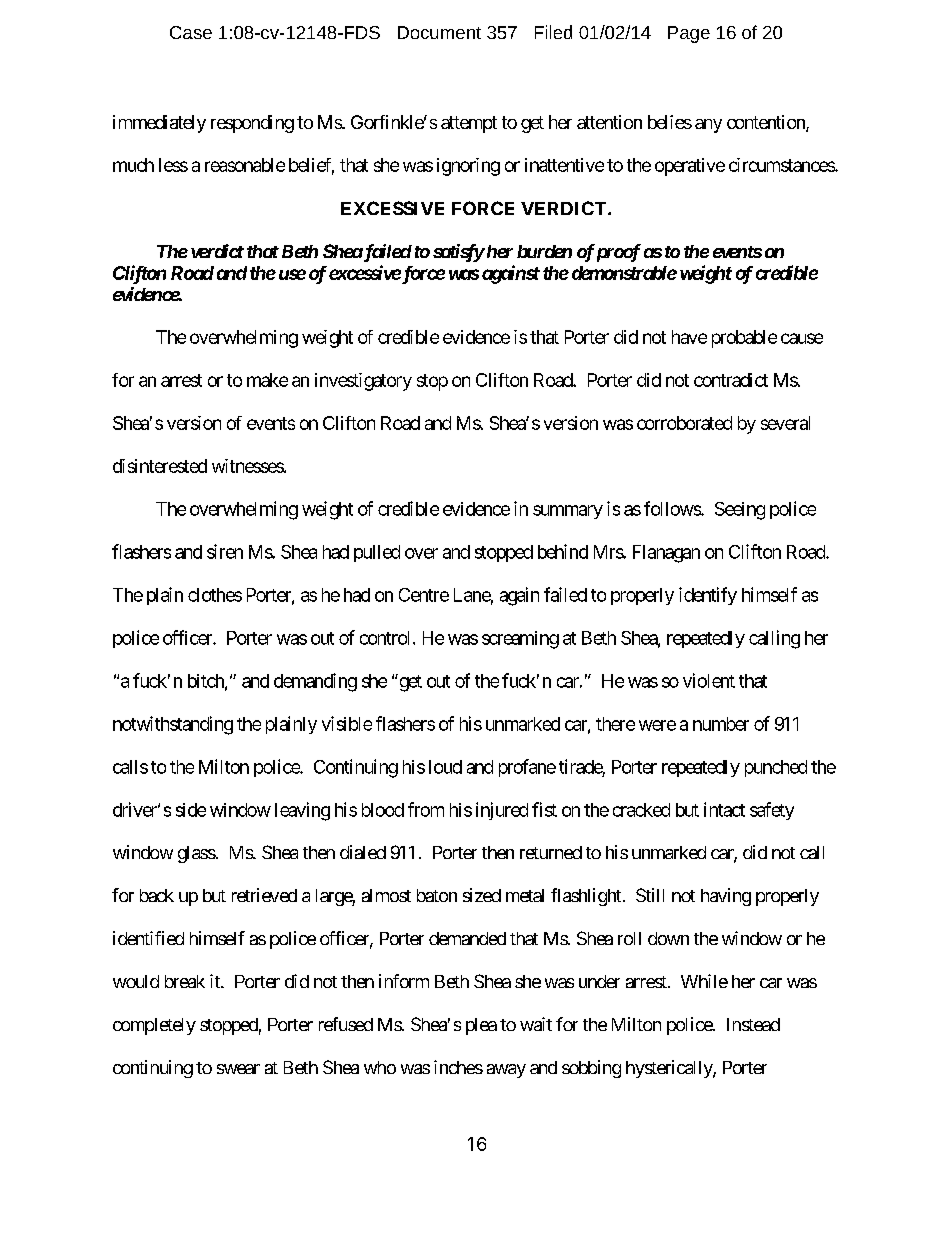 The height and width of the page is (1233, 952). Describe the element at coordinates (191, 32) in the page. I see `Case` at that location.
